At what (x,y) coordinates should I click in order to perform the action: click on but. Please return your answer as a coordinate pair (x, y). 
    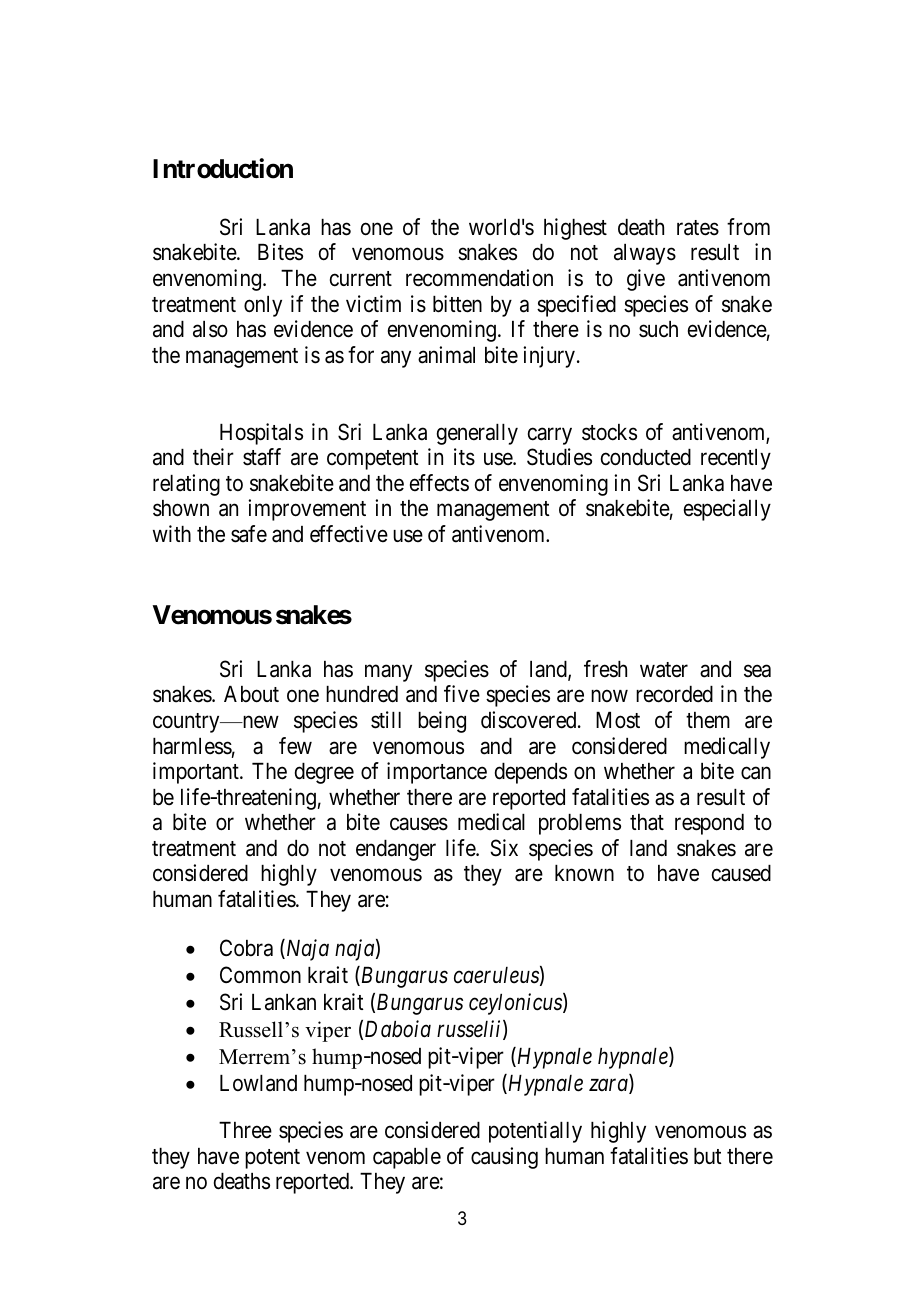
    Looking at the image, I should click on (708, 1156).
